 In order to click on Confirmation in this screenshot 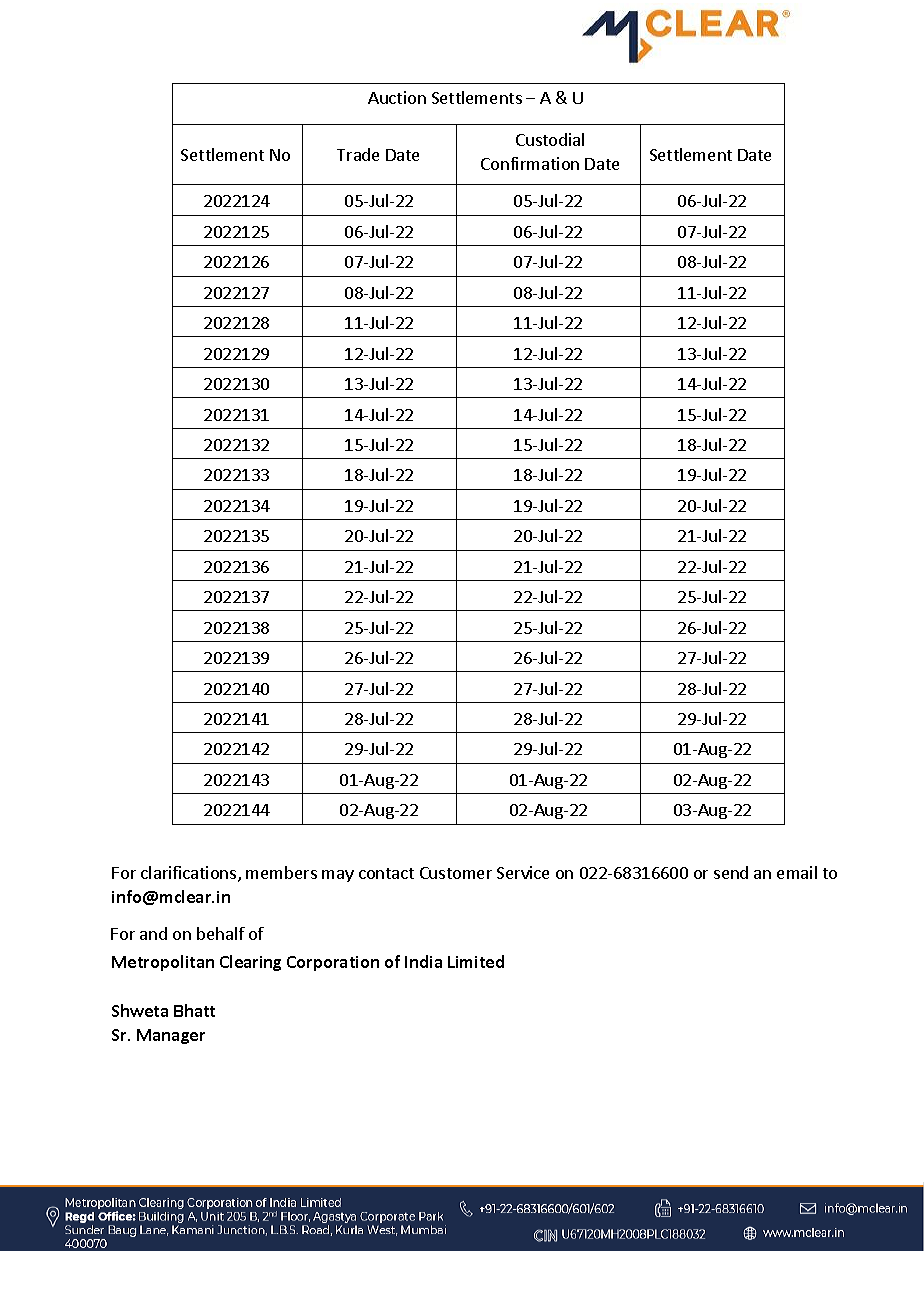, I will do `click(530, 163)`.
